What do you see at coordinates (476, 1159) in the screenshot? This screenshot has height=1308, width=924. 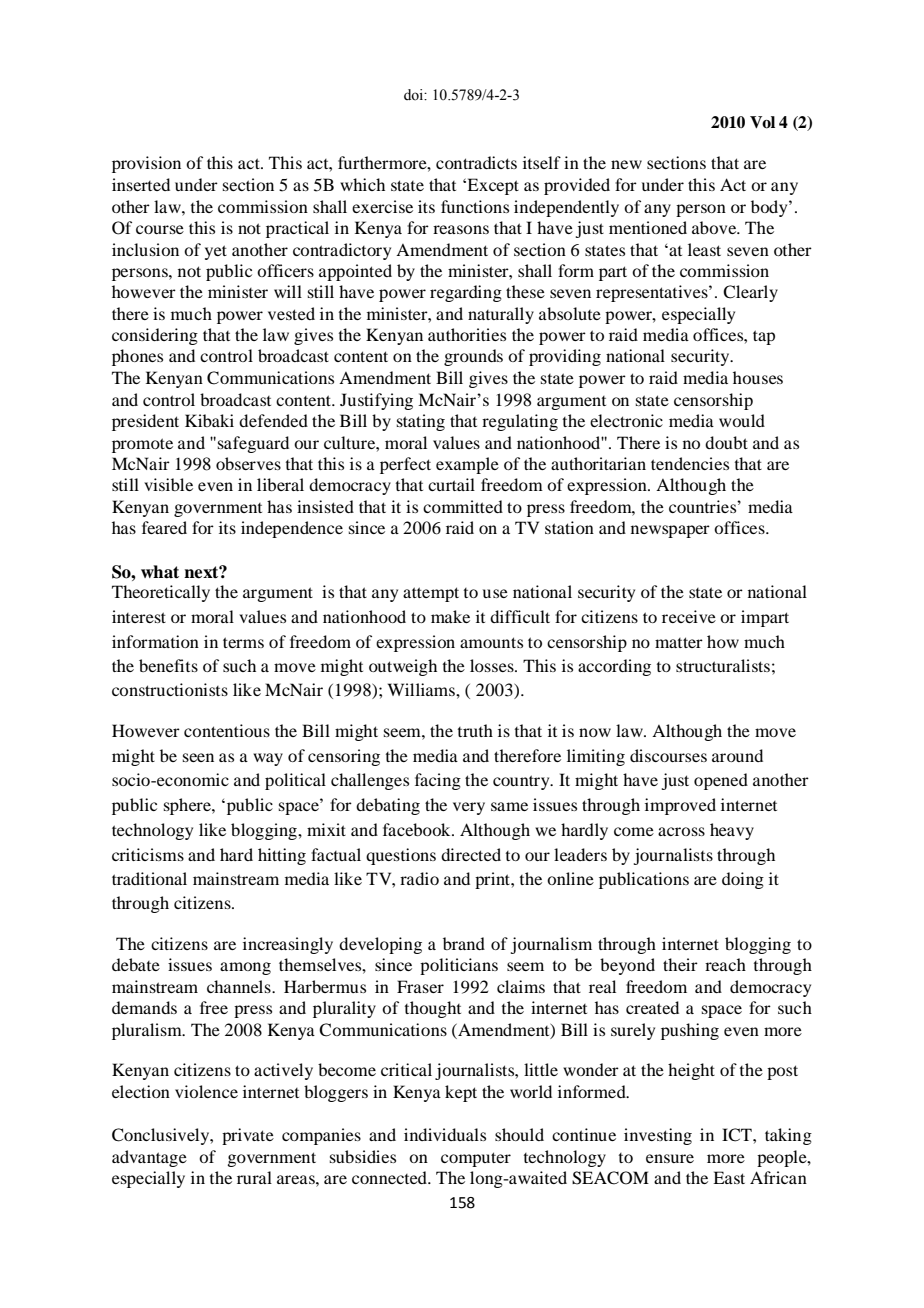 I see `computer` at bounding box center [476, 1159].
